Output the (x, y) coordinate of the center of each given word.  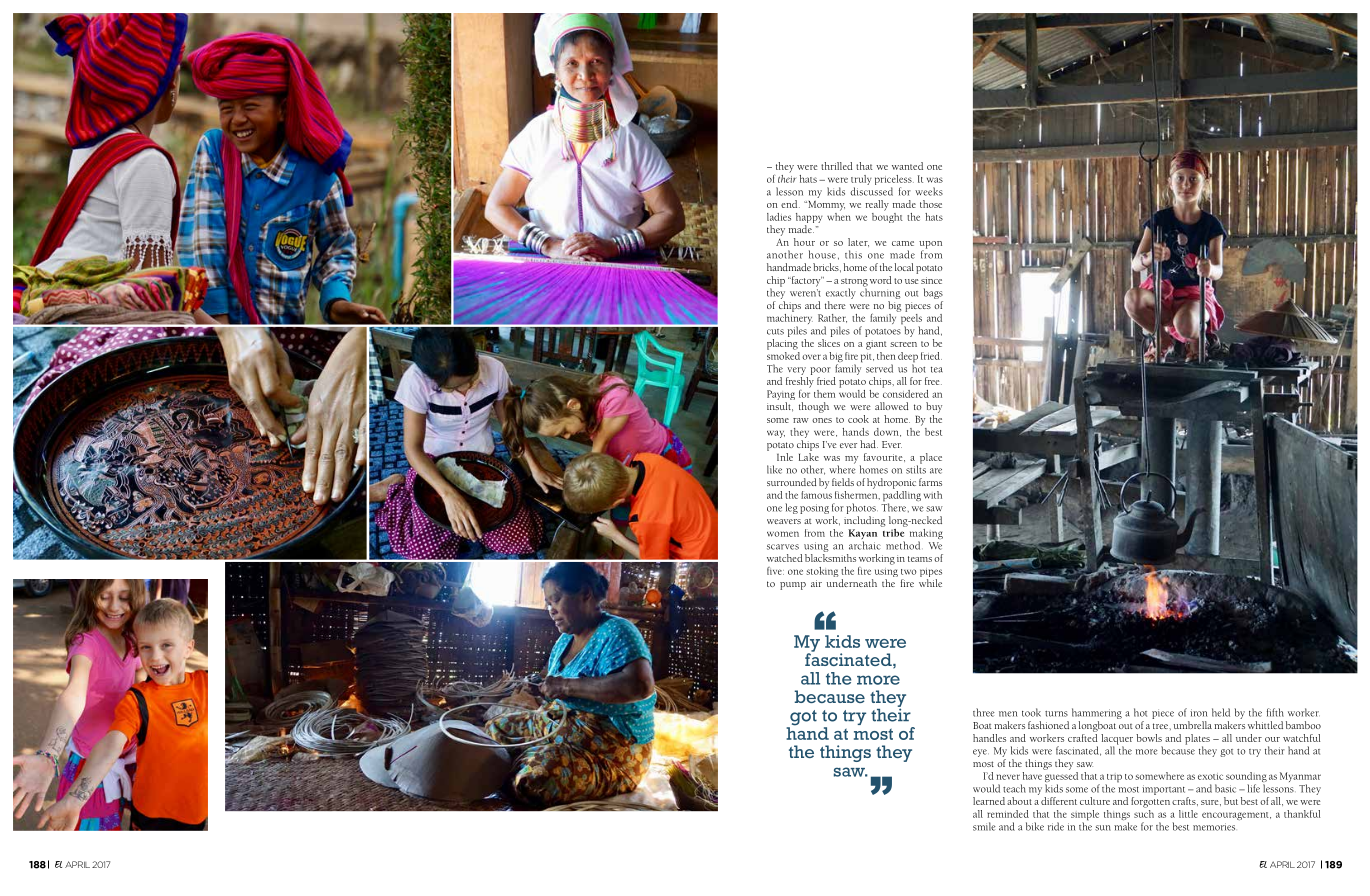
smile (984, 826)
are (936, 471)
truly (861, 181)
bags (933, 293)
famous (816, 493)
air (816, 583)
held (1221, 712)
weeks (929, 191)
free (933, 381)
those (931, 204)
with (933, 495)
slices (829, 343)
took (1031, 712)
